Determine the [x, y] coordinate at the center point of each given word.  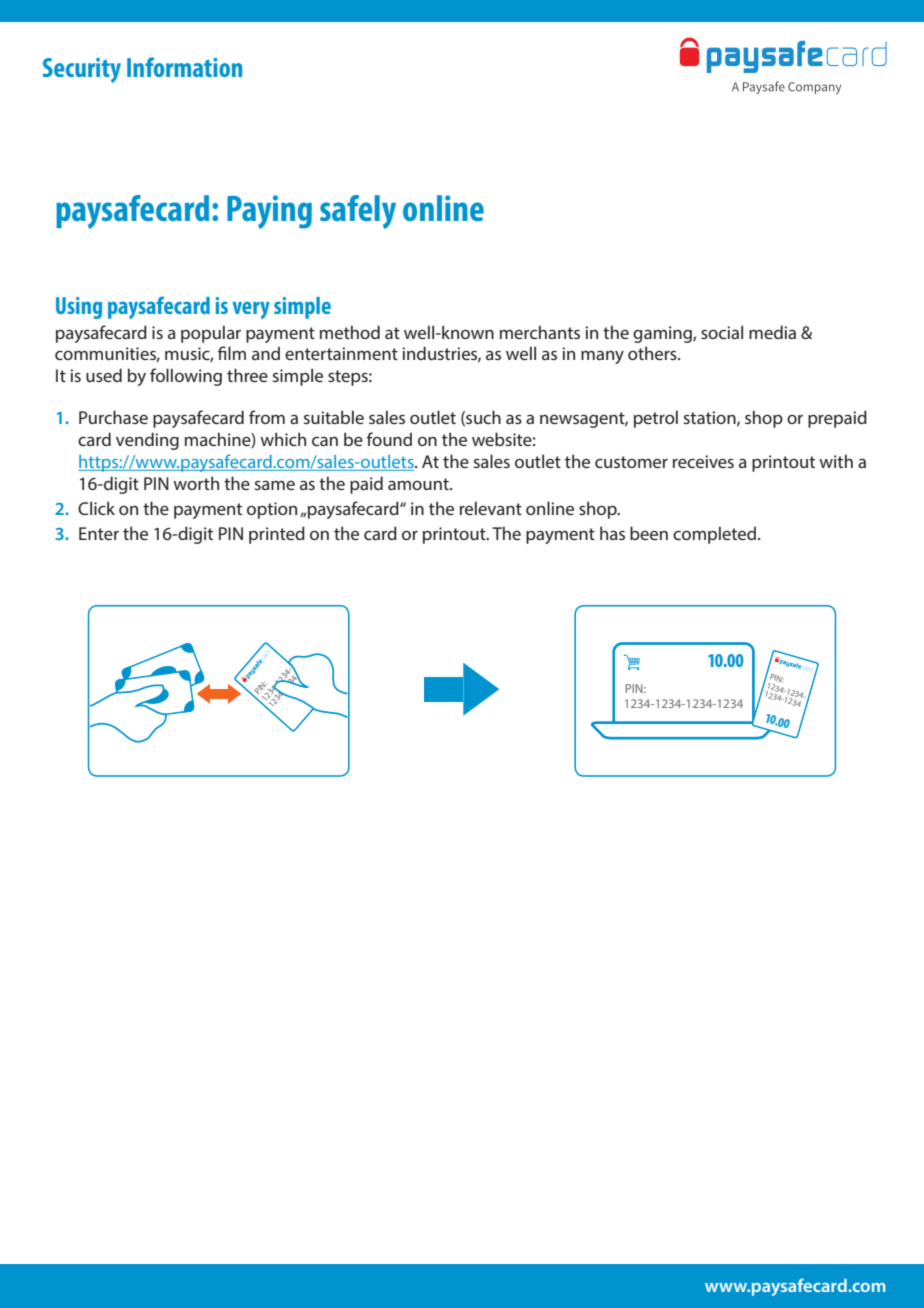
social [722, 332]
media [772, 332]
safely [358, 212]
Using [79, 308]
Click [96, 508]
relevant [491, 508]
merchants [540, 332]
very [251, 310]
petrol [656, 419]
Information [184, 67]
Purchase [113, 417]
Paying [269, 212]
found [389, 439]
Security [82, 70]
